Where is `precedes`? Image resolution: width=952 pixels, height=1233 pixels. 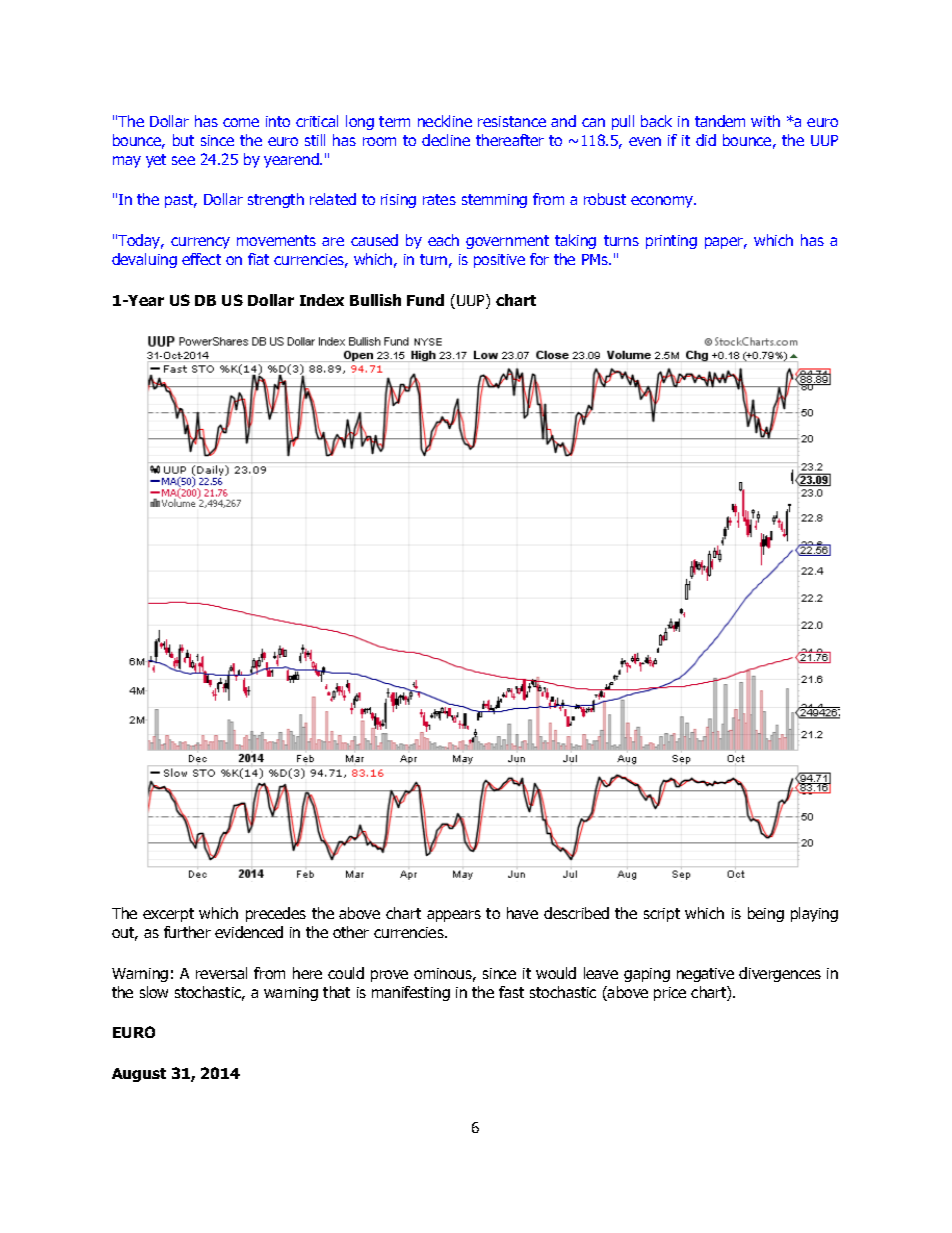 precedes is located at coordinates (276, 914).
